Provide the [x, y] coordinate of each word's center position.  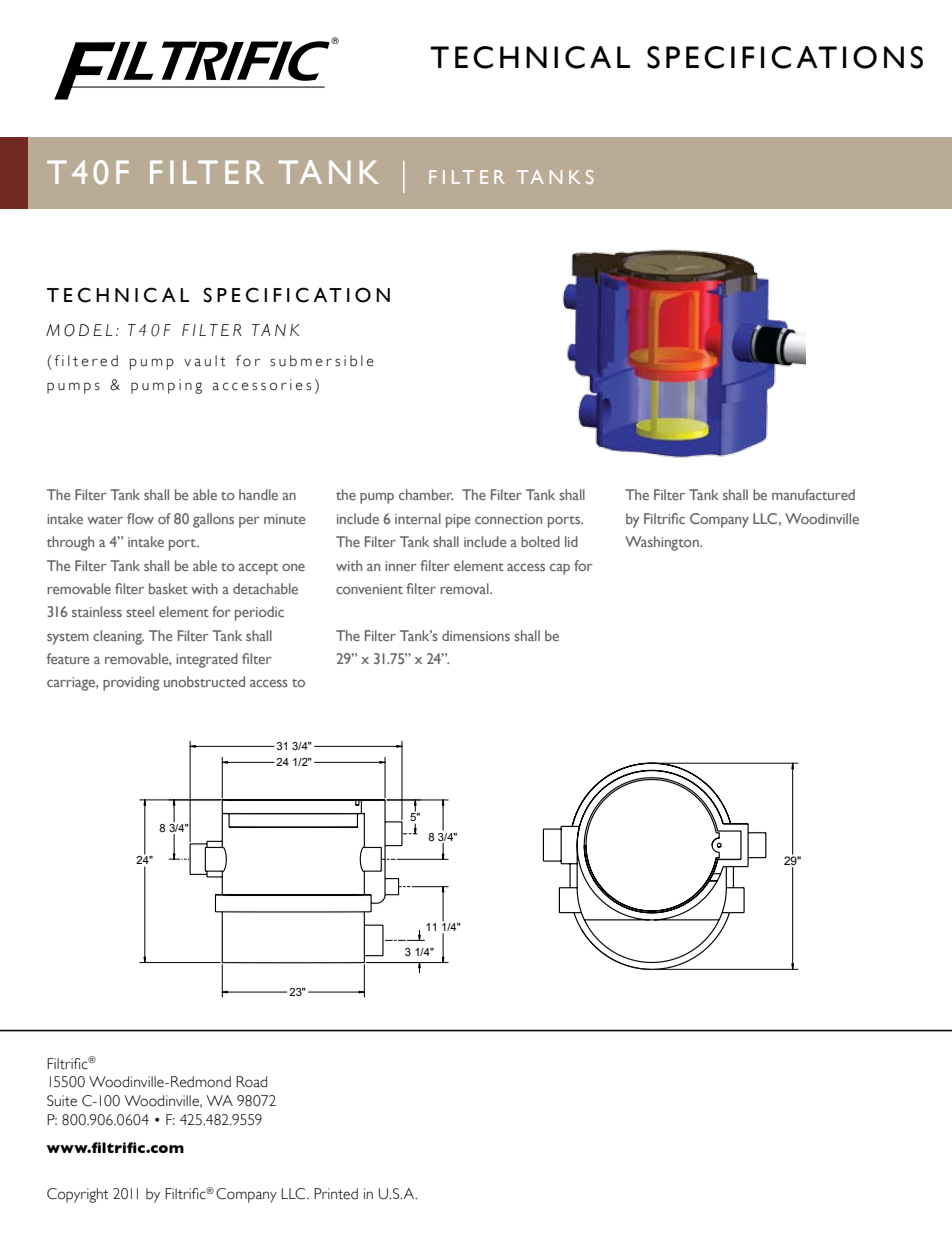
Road [251, 1082]
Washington [663, 543]
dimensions [476, 635]
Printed [336, 1194]
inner [401, 566]
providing [131, 683]
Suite [62, 1101]
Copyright [78, 1195]
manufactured [813, 494]
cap [560, 569]
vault [205, 361]
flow [140, 518]
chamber [426, 494]
